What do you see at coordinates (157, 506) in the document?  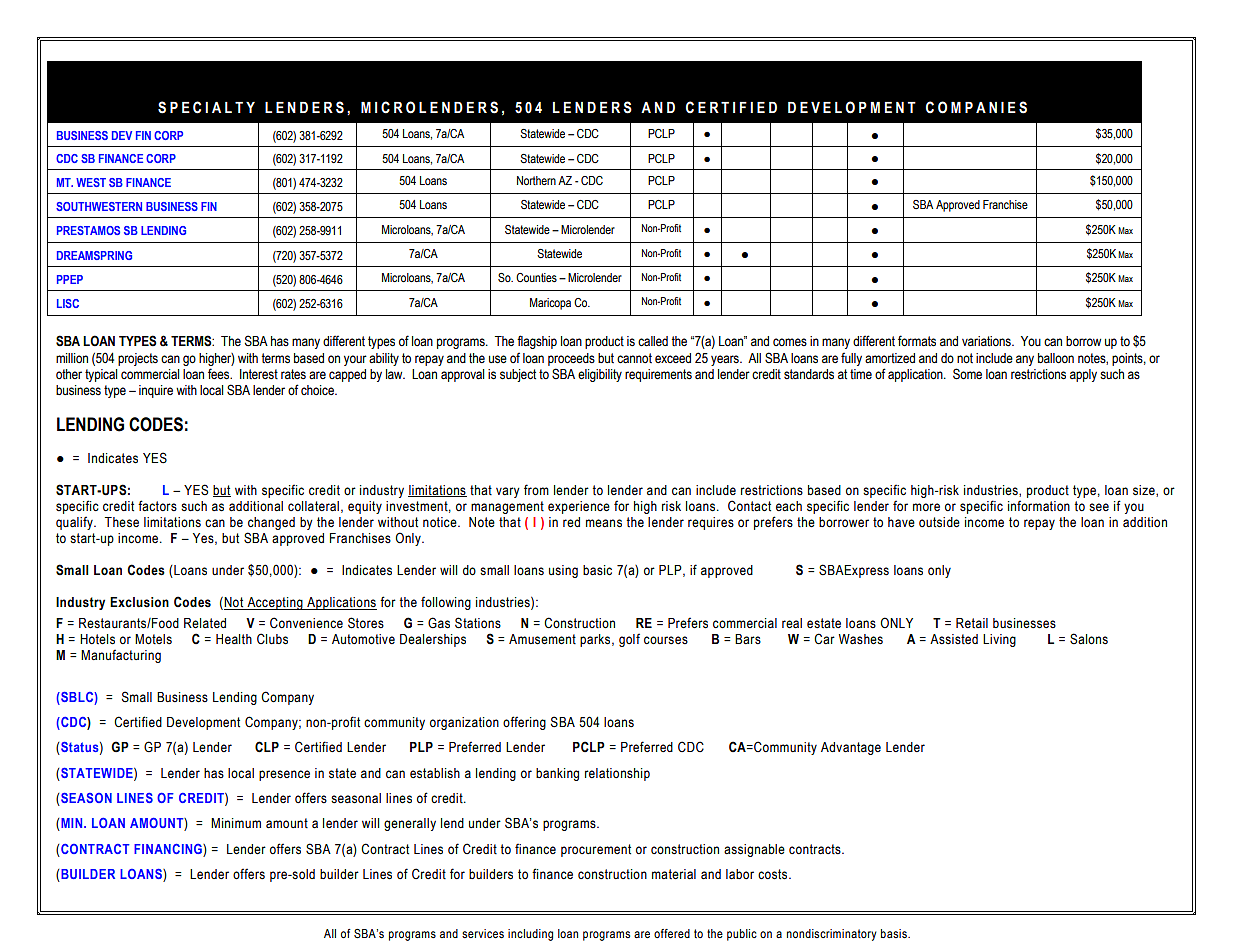 I see `factors` at bounding box center [157, 506].
